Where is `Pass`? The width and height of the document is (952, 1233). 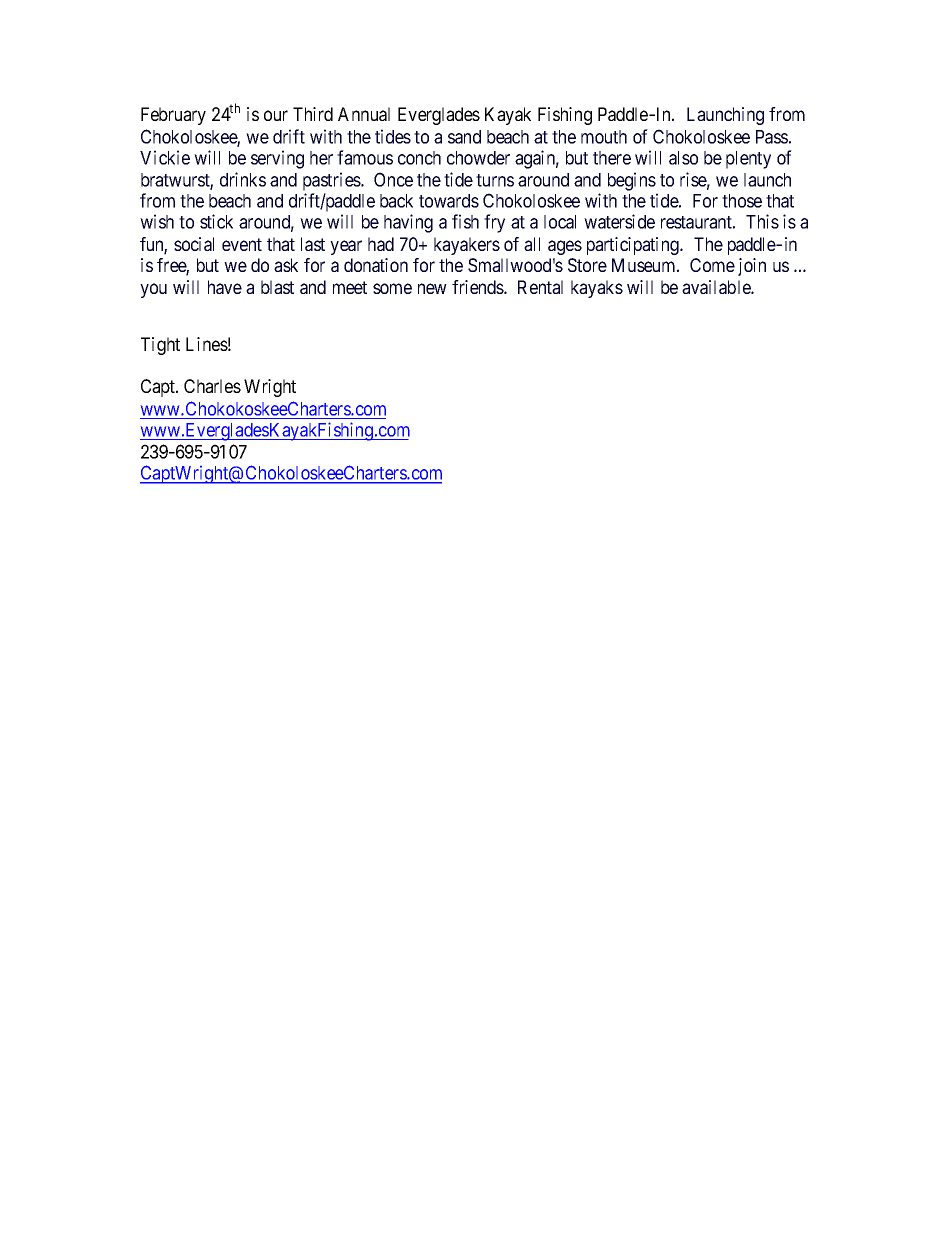 Pass is located at coordinates (772, 137).
